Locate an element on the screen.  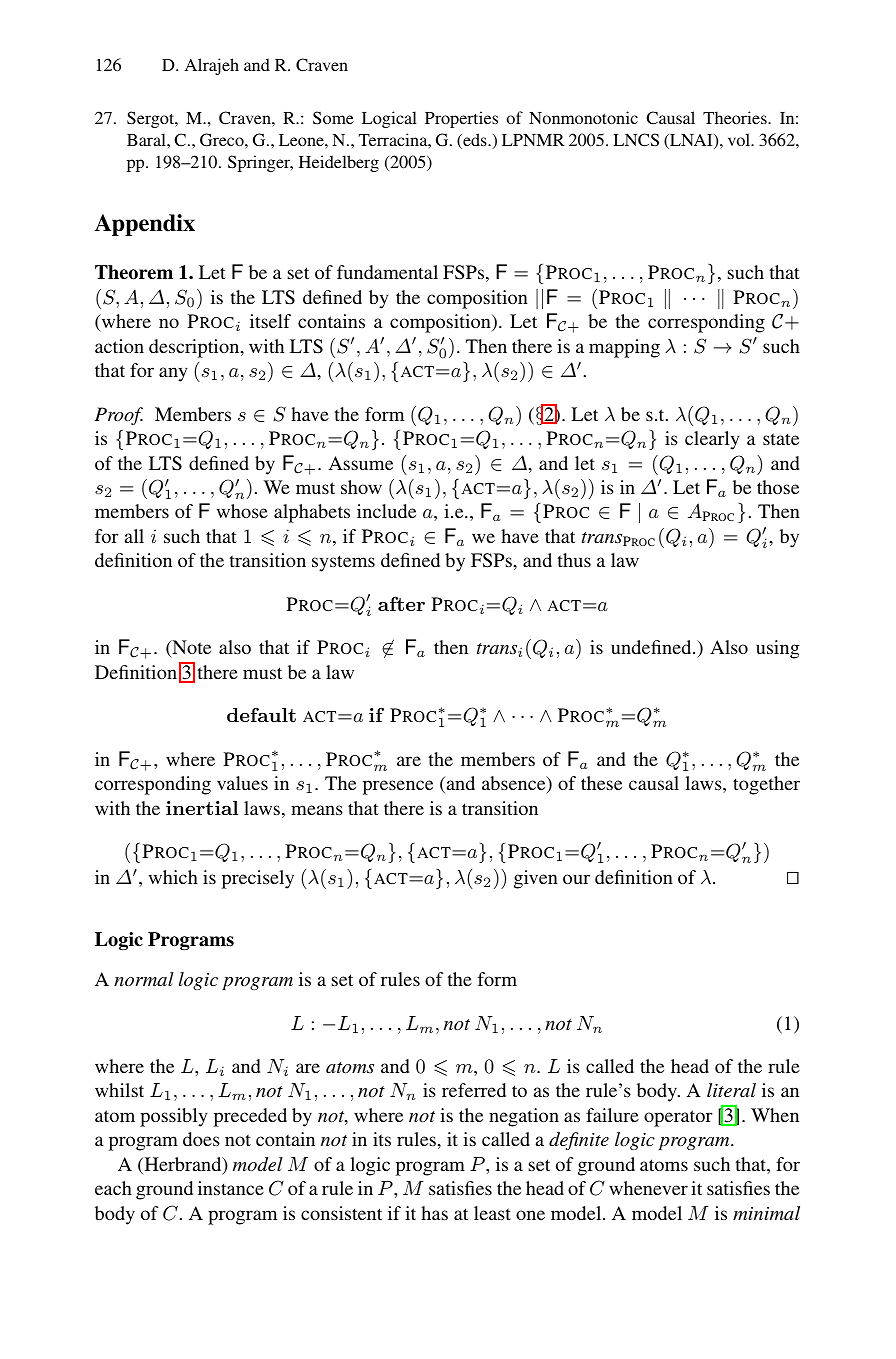
presence is located at coordinates (398, 787).
